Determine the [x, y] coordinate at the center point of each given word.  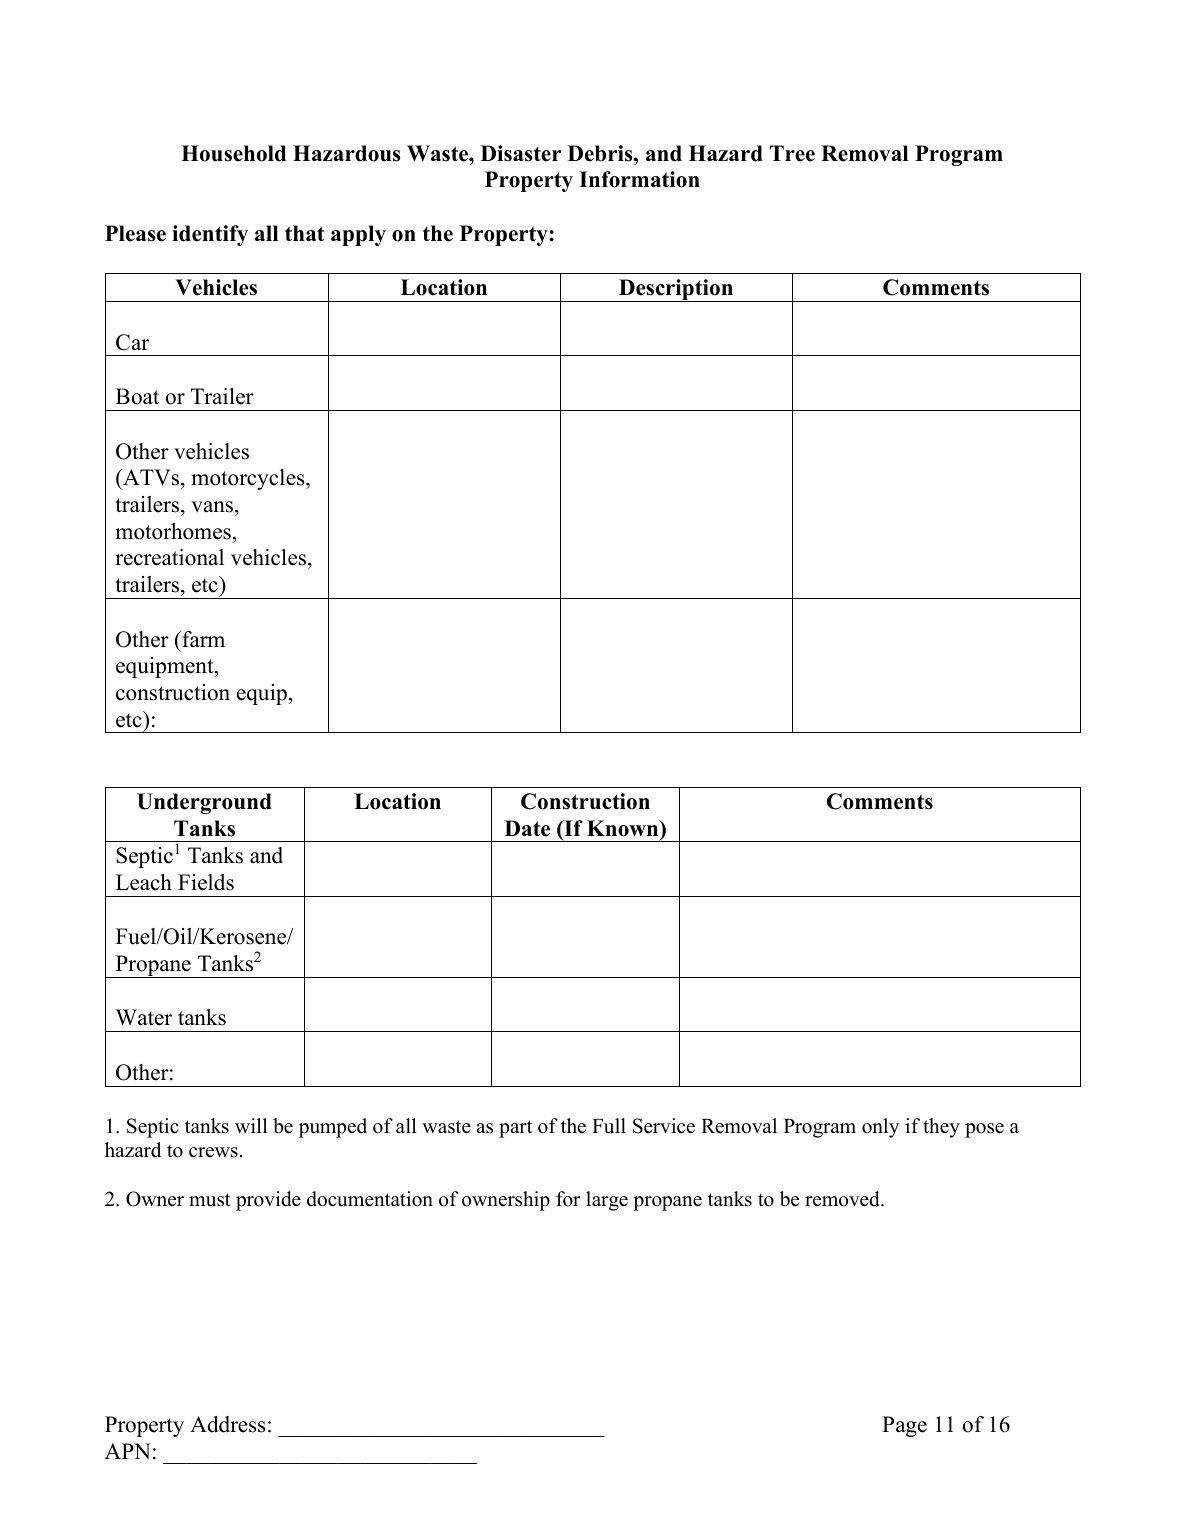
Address [227, 1424]
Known [624, 828]
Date [527, 828]
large [607, 1201]
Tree [792, 153]
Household [233, 153]
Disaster [521, 153]
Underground [204, 803]
